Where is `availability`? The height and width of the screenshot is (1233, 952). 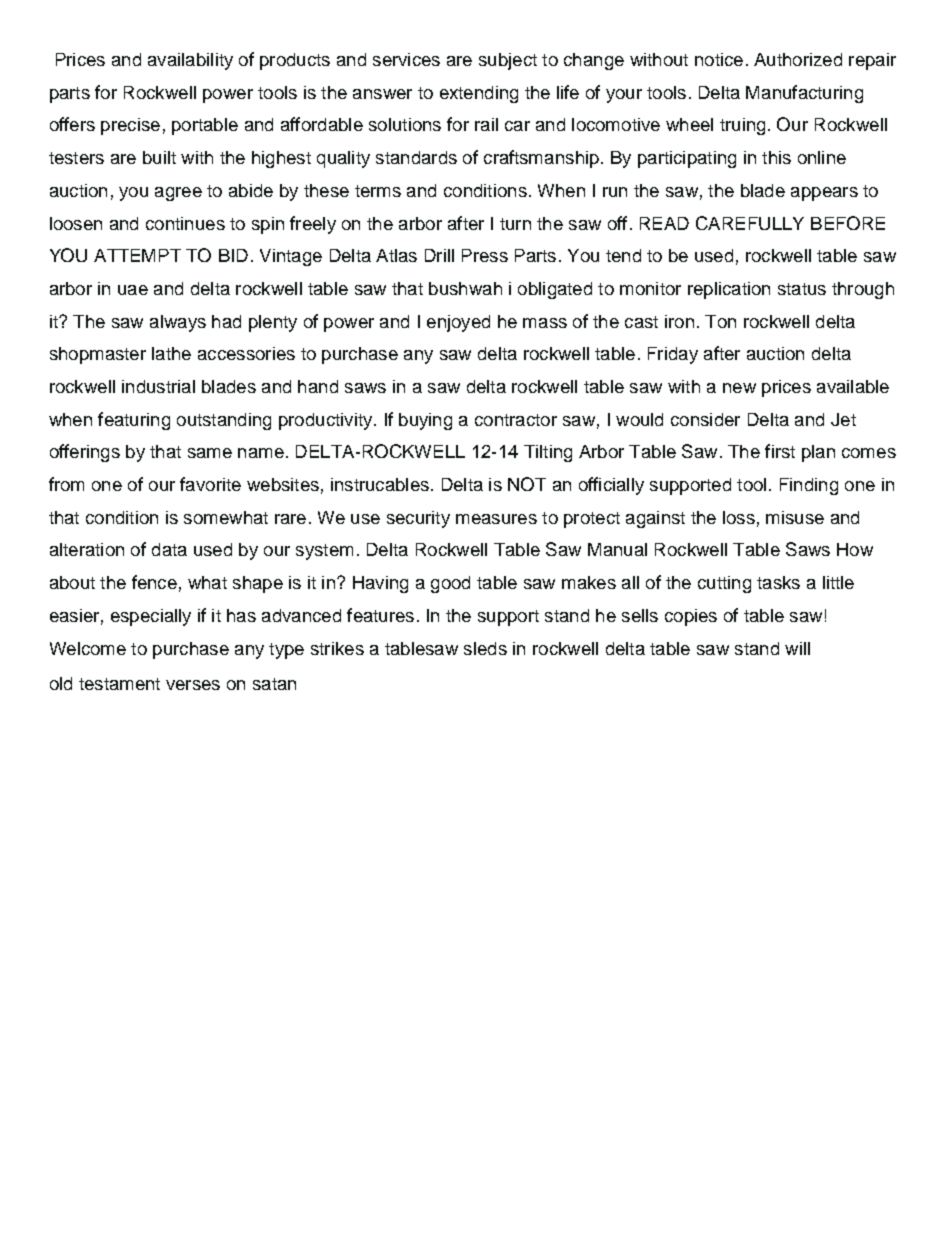
availability is located at coordinates (190, 61).
